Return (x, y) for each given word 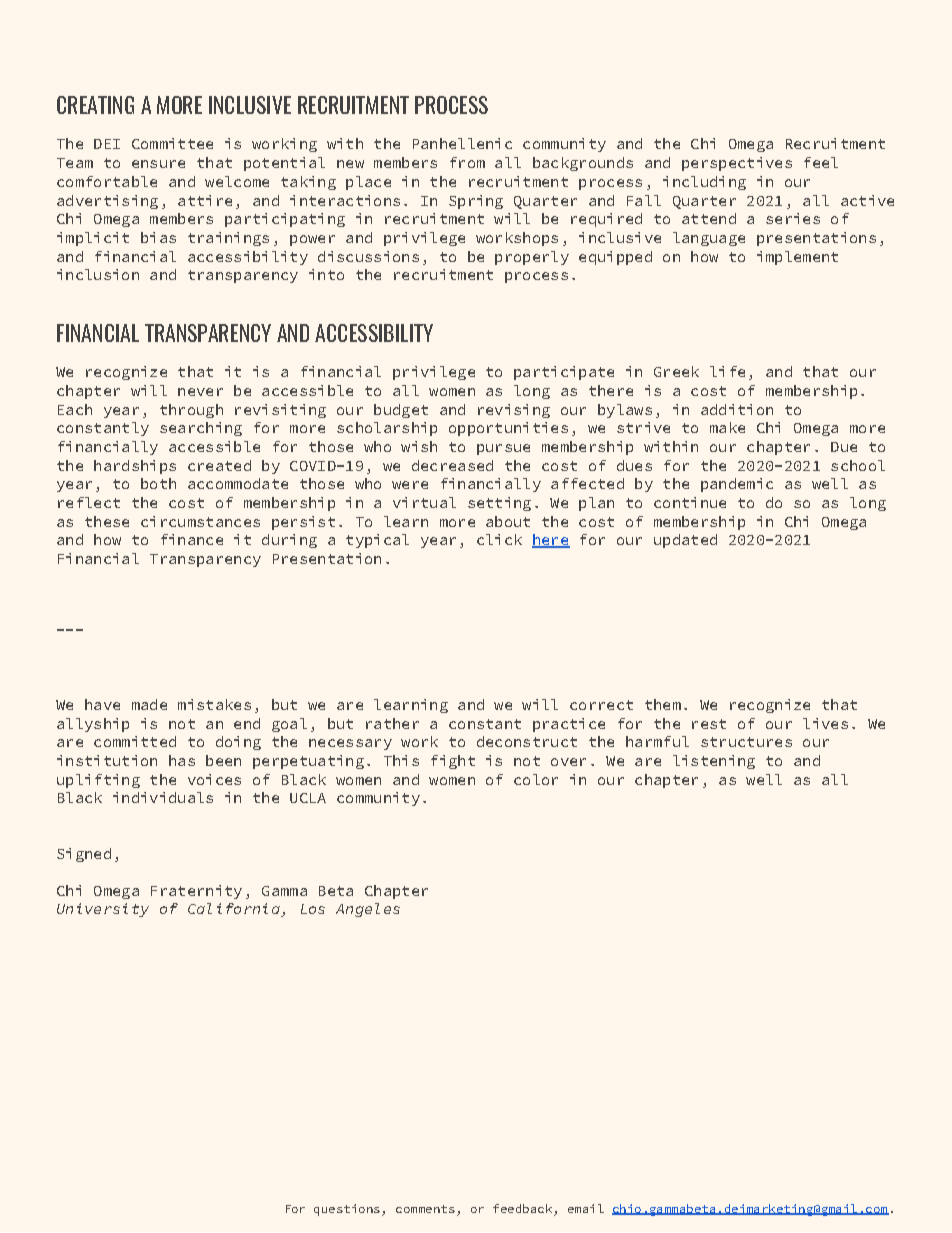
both (158, 483)
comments (425, 1209)
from (467, 162)
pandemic (737, 485)
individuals (163, 797)
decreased (452, 465)
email (586, 1208)
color (536, 779)
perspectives (737, 164)
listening (714, 762)
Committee (172, 143)
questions (347, 1210)
